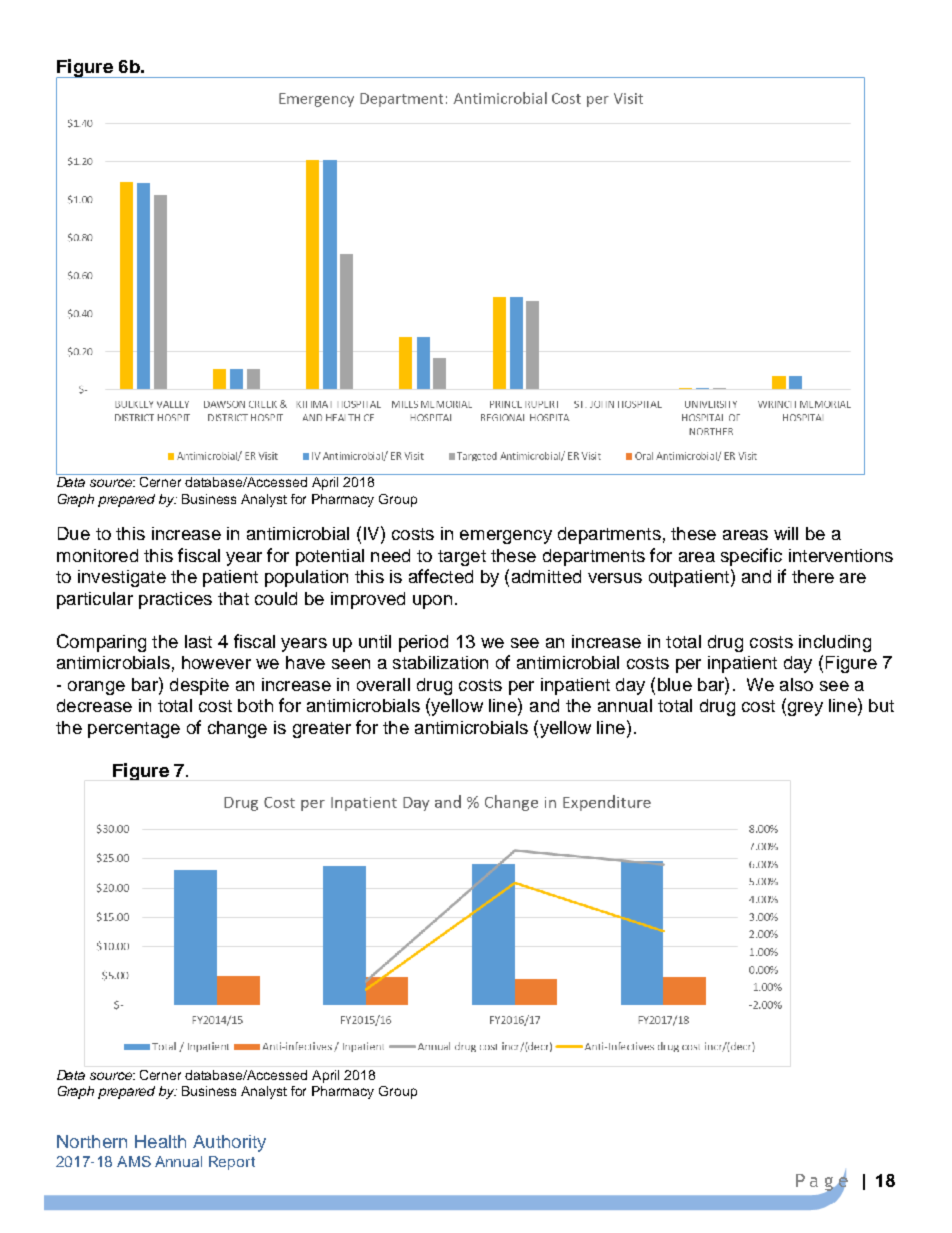 Image resolution: width=952 pixels, height=1233 pixels. What do you see at coordinates (751, 557) in the screenshot?
I see `specific` at bounding box center [751, 557].
